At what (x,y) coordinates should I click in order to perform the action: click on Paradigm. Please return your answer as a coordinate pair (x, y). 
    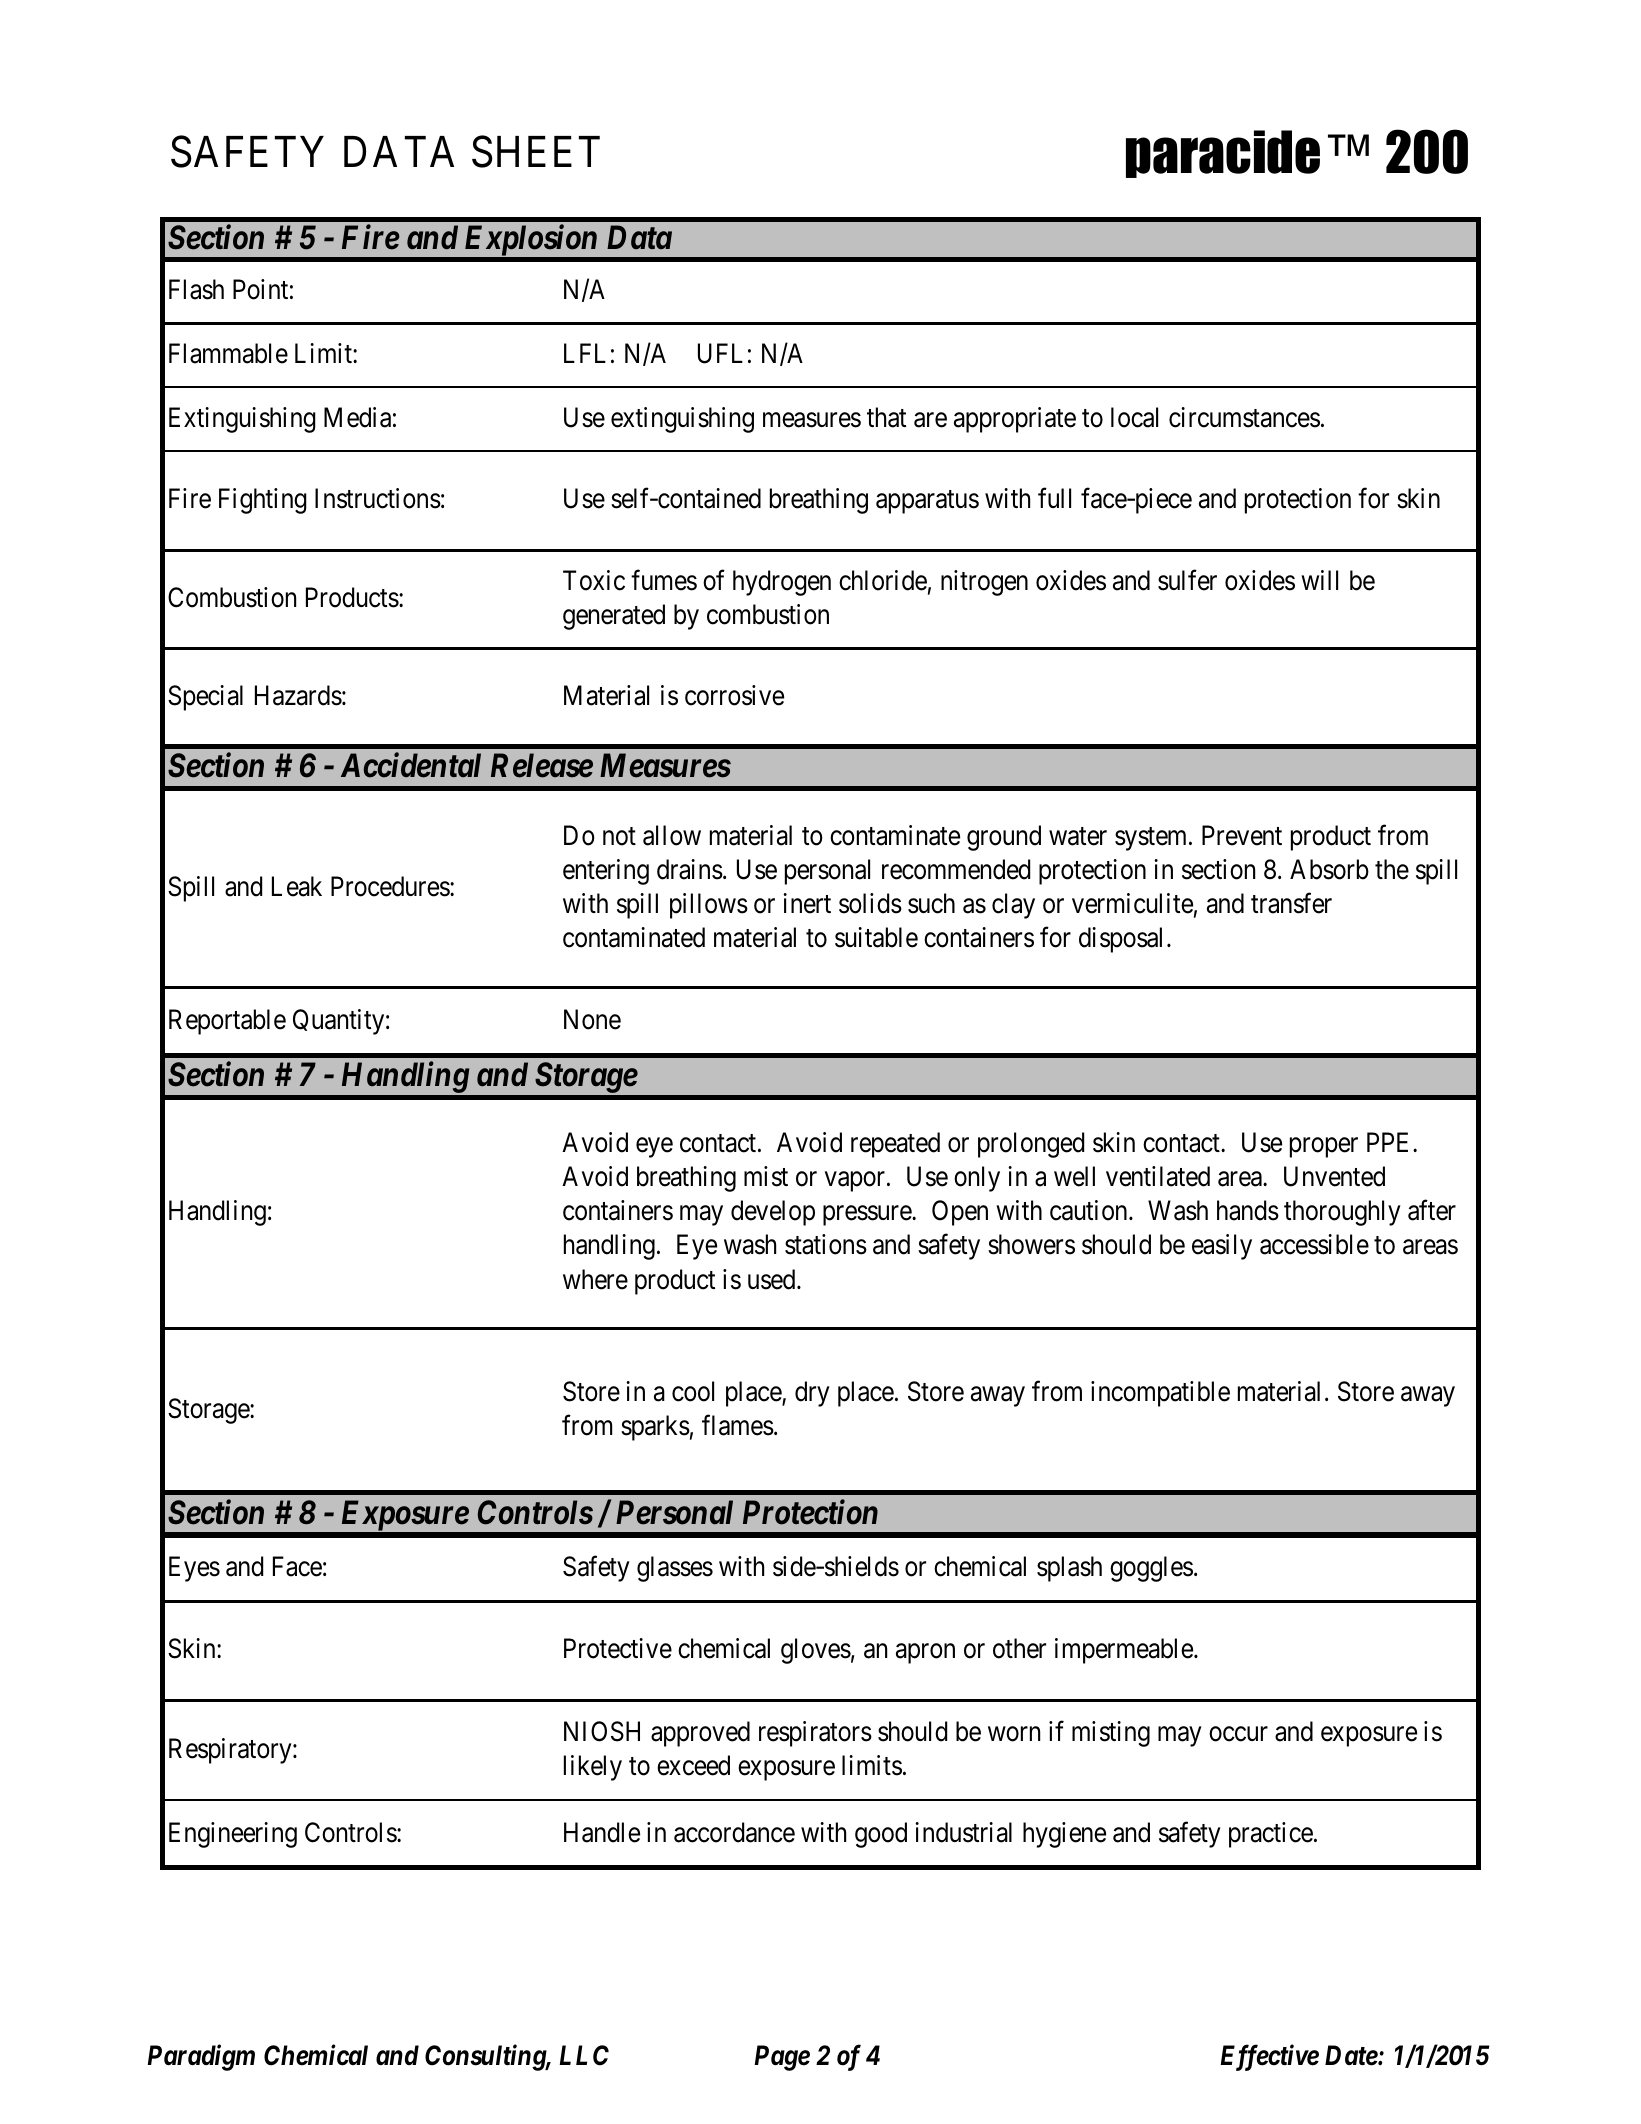
    Looking at the image, I should click on (201, 2057).
